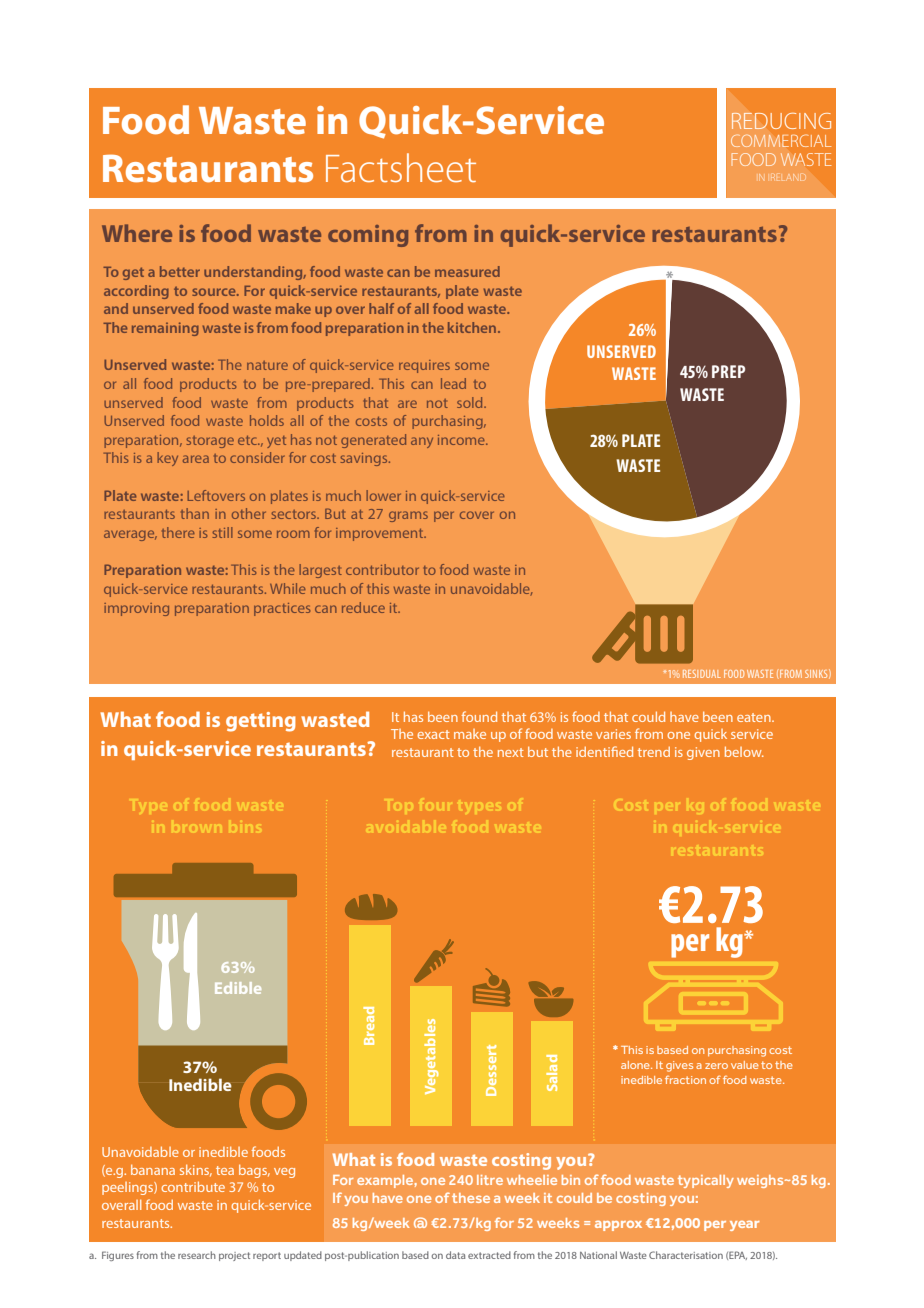 The image size is (924, 1308). What do you see at coordinates (195, 513) in the screenshot?
I see `than` at bounding box center [195, 513].
